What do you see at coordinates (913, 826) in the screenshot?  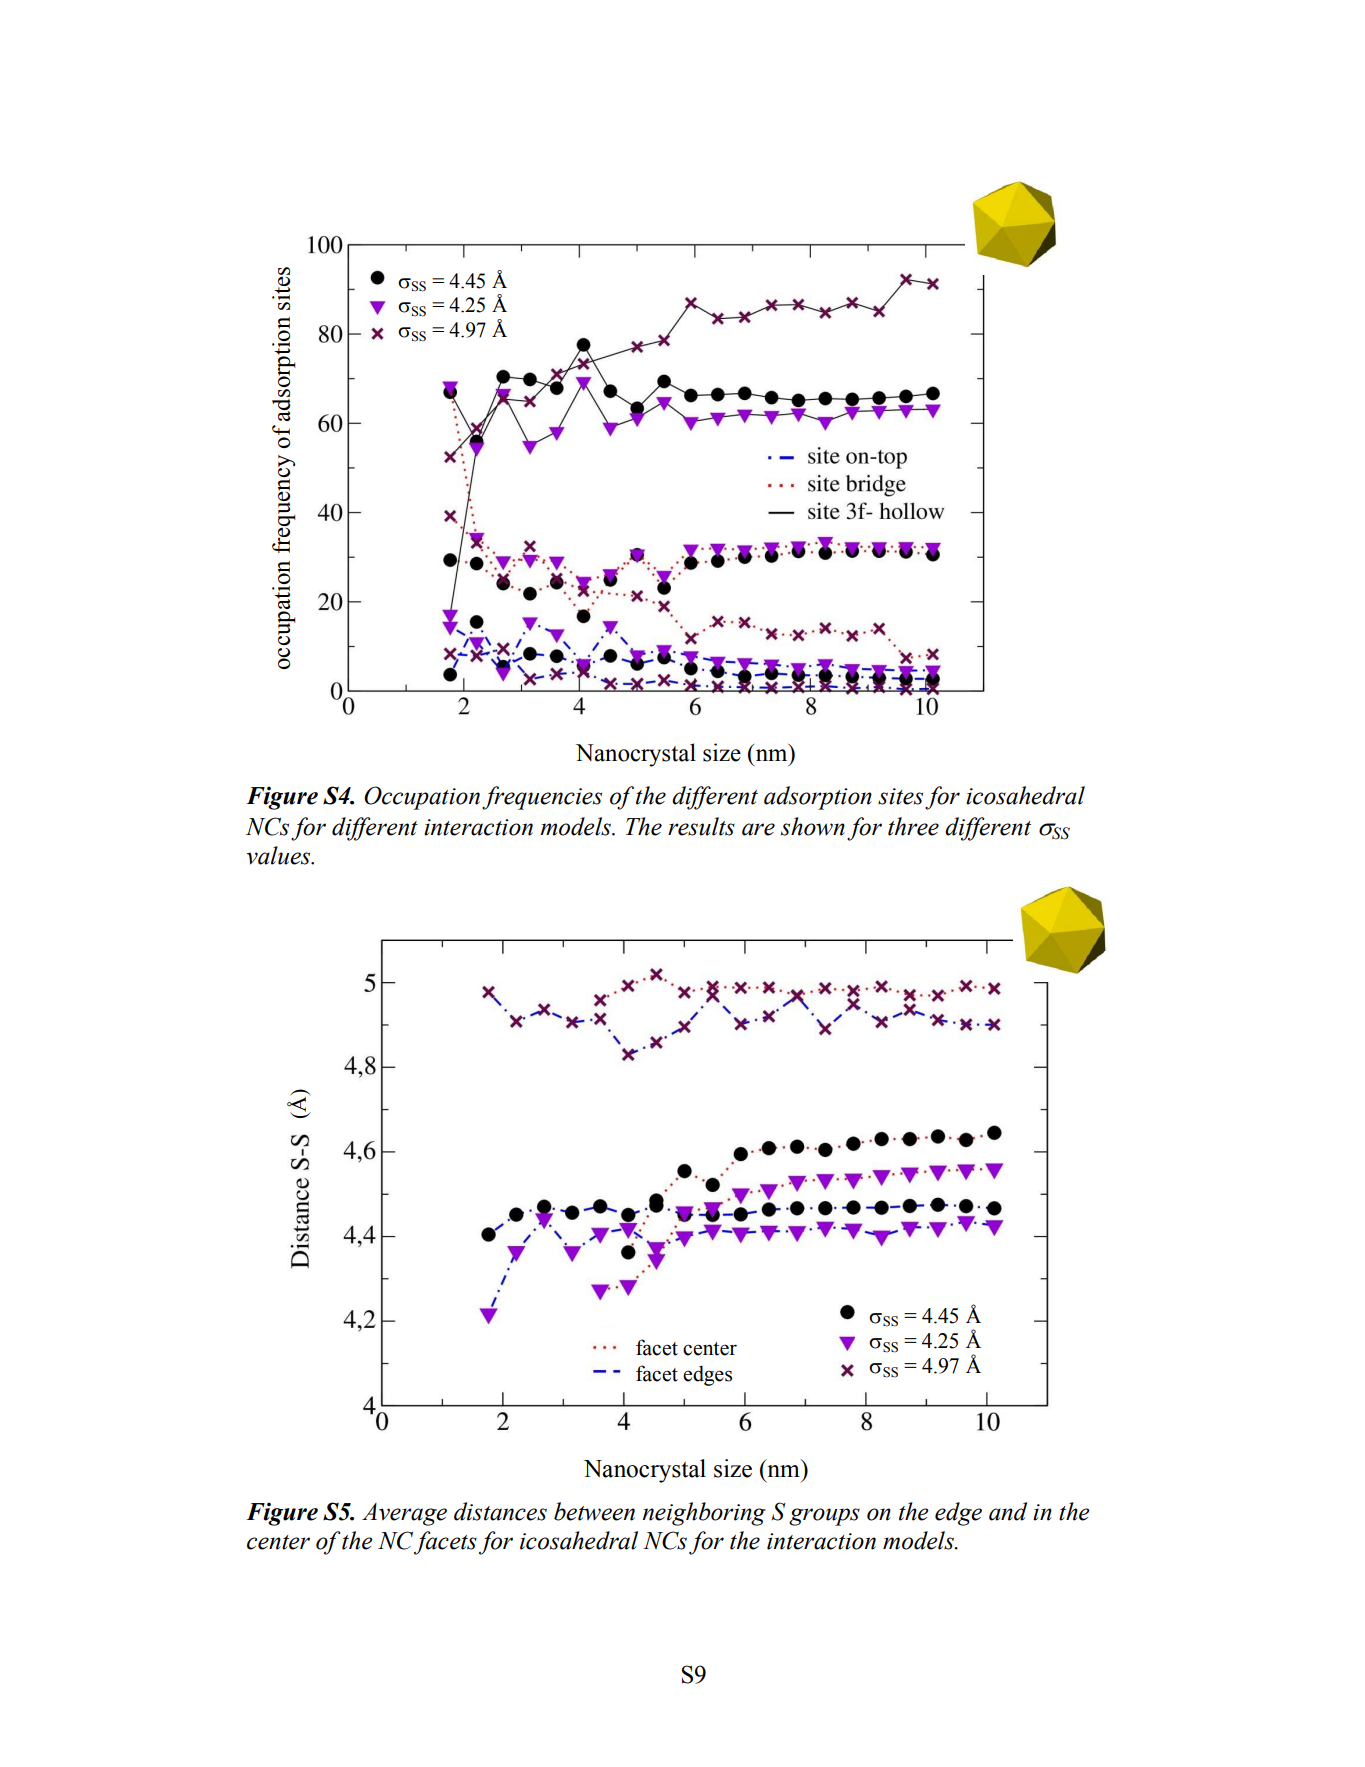 I see `three` at bounding box center [913, 826].
